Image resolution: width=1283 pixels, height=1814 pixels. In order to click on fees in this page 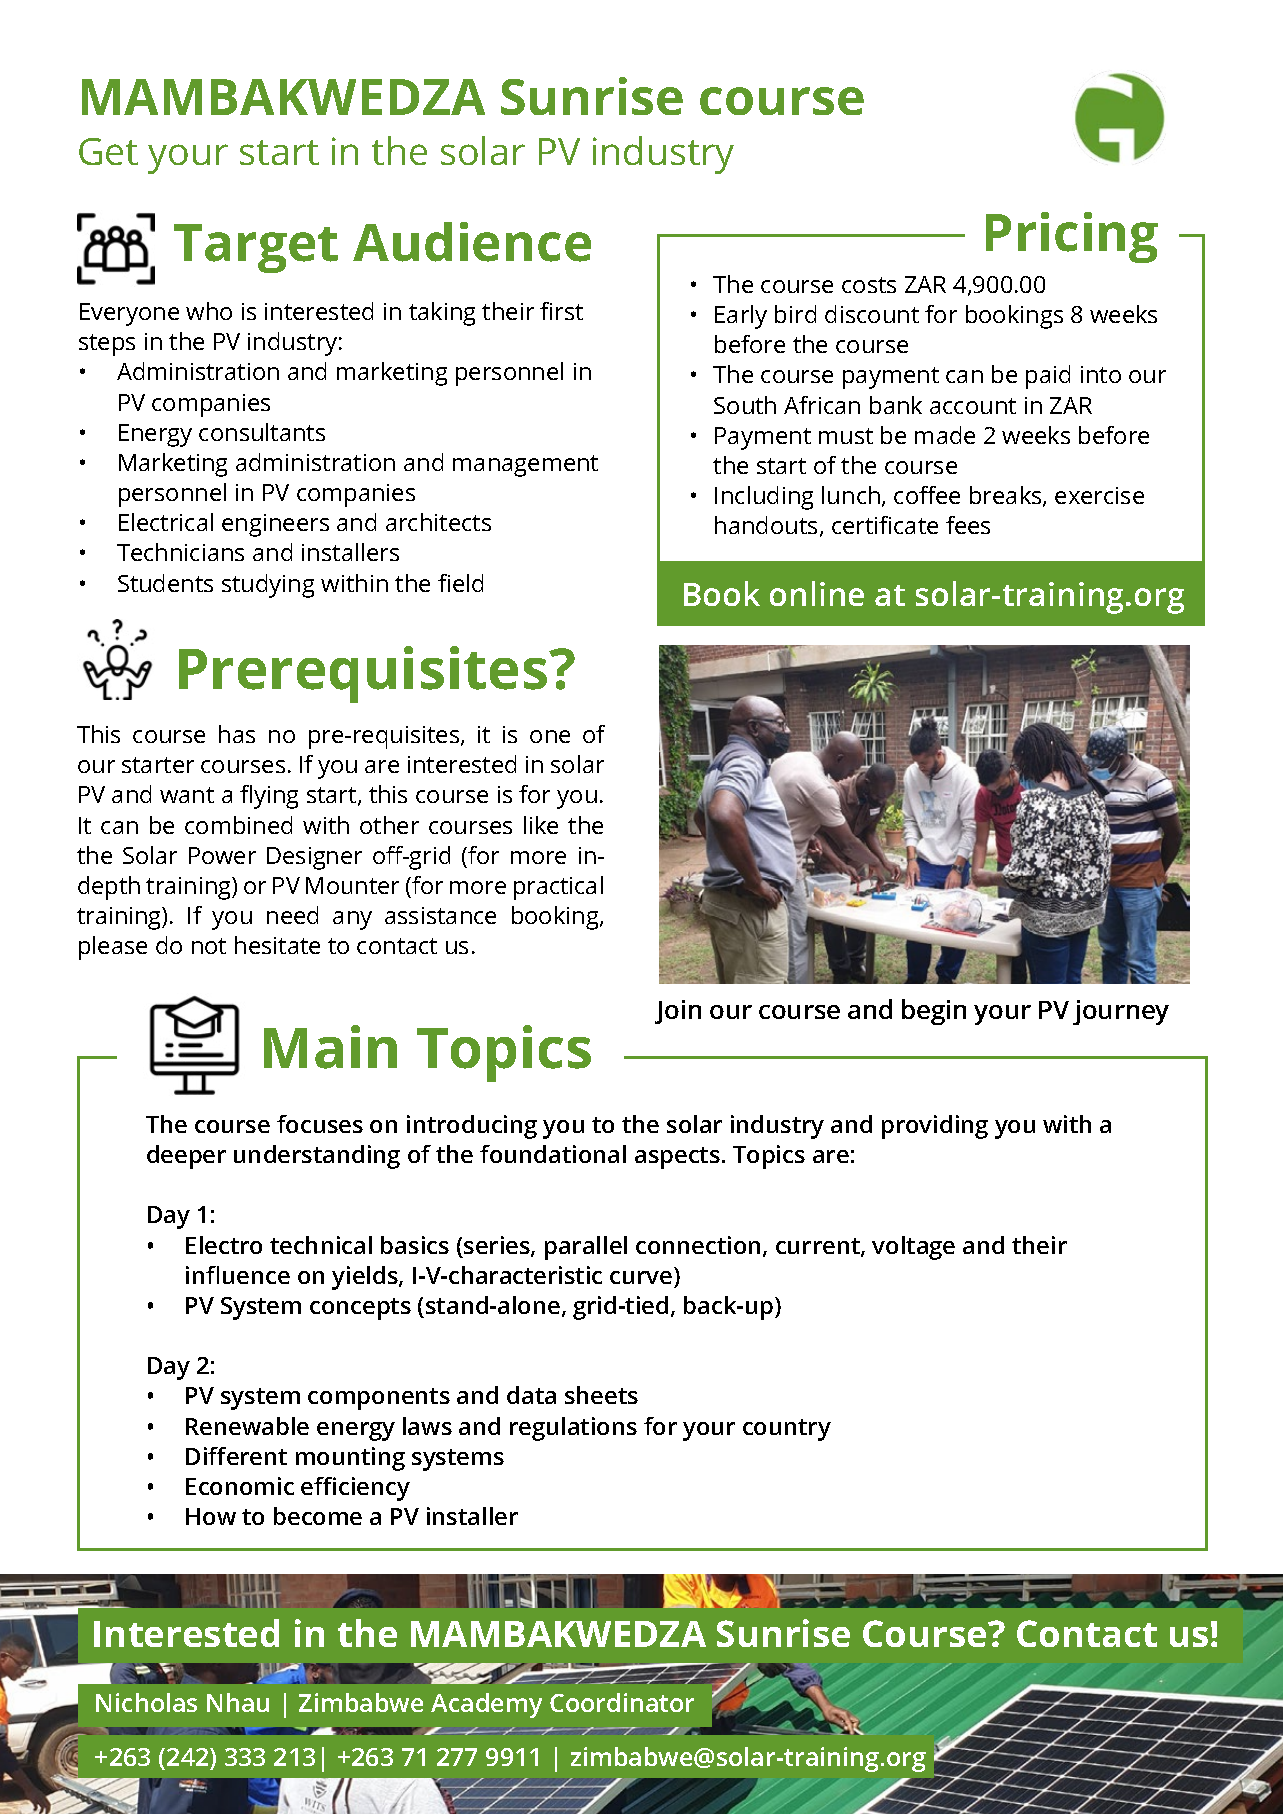, I will do `click(968, 525)`.
